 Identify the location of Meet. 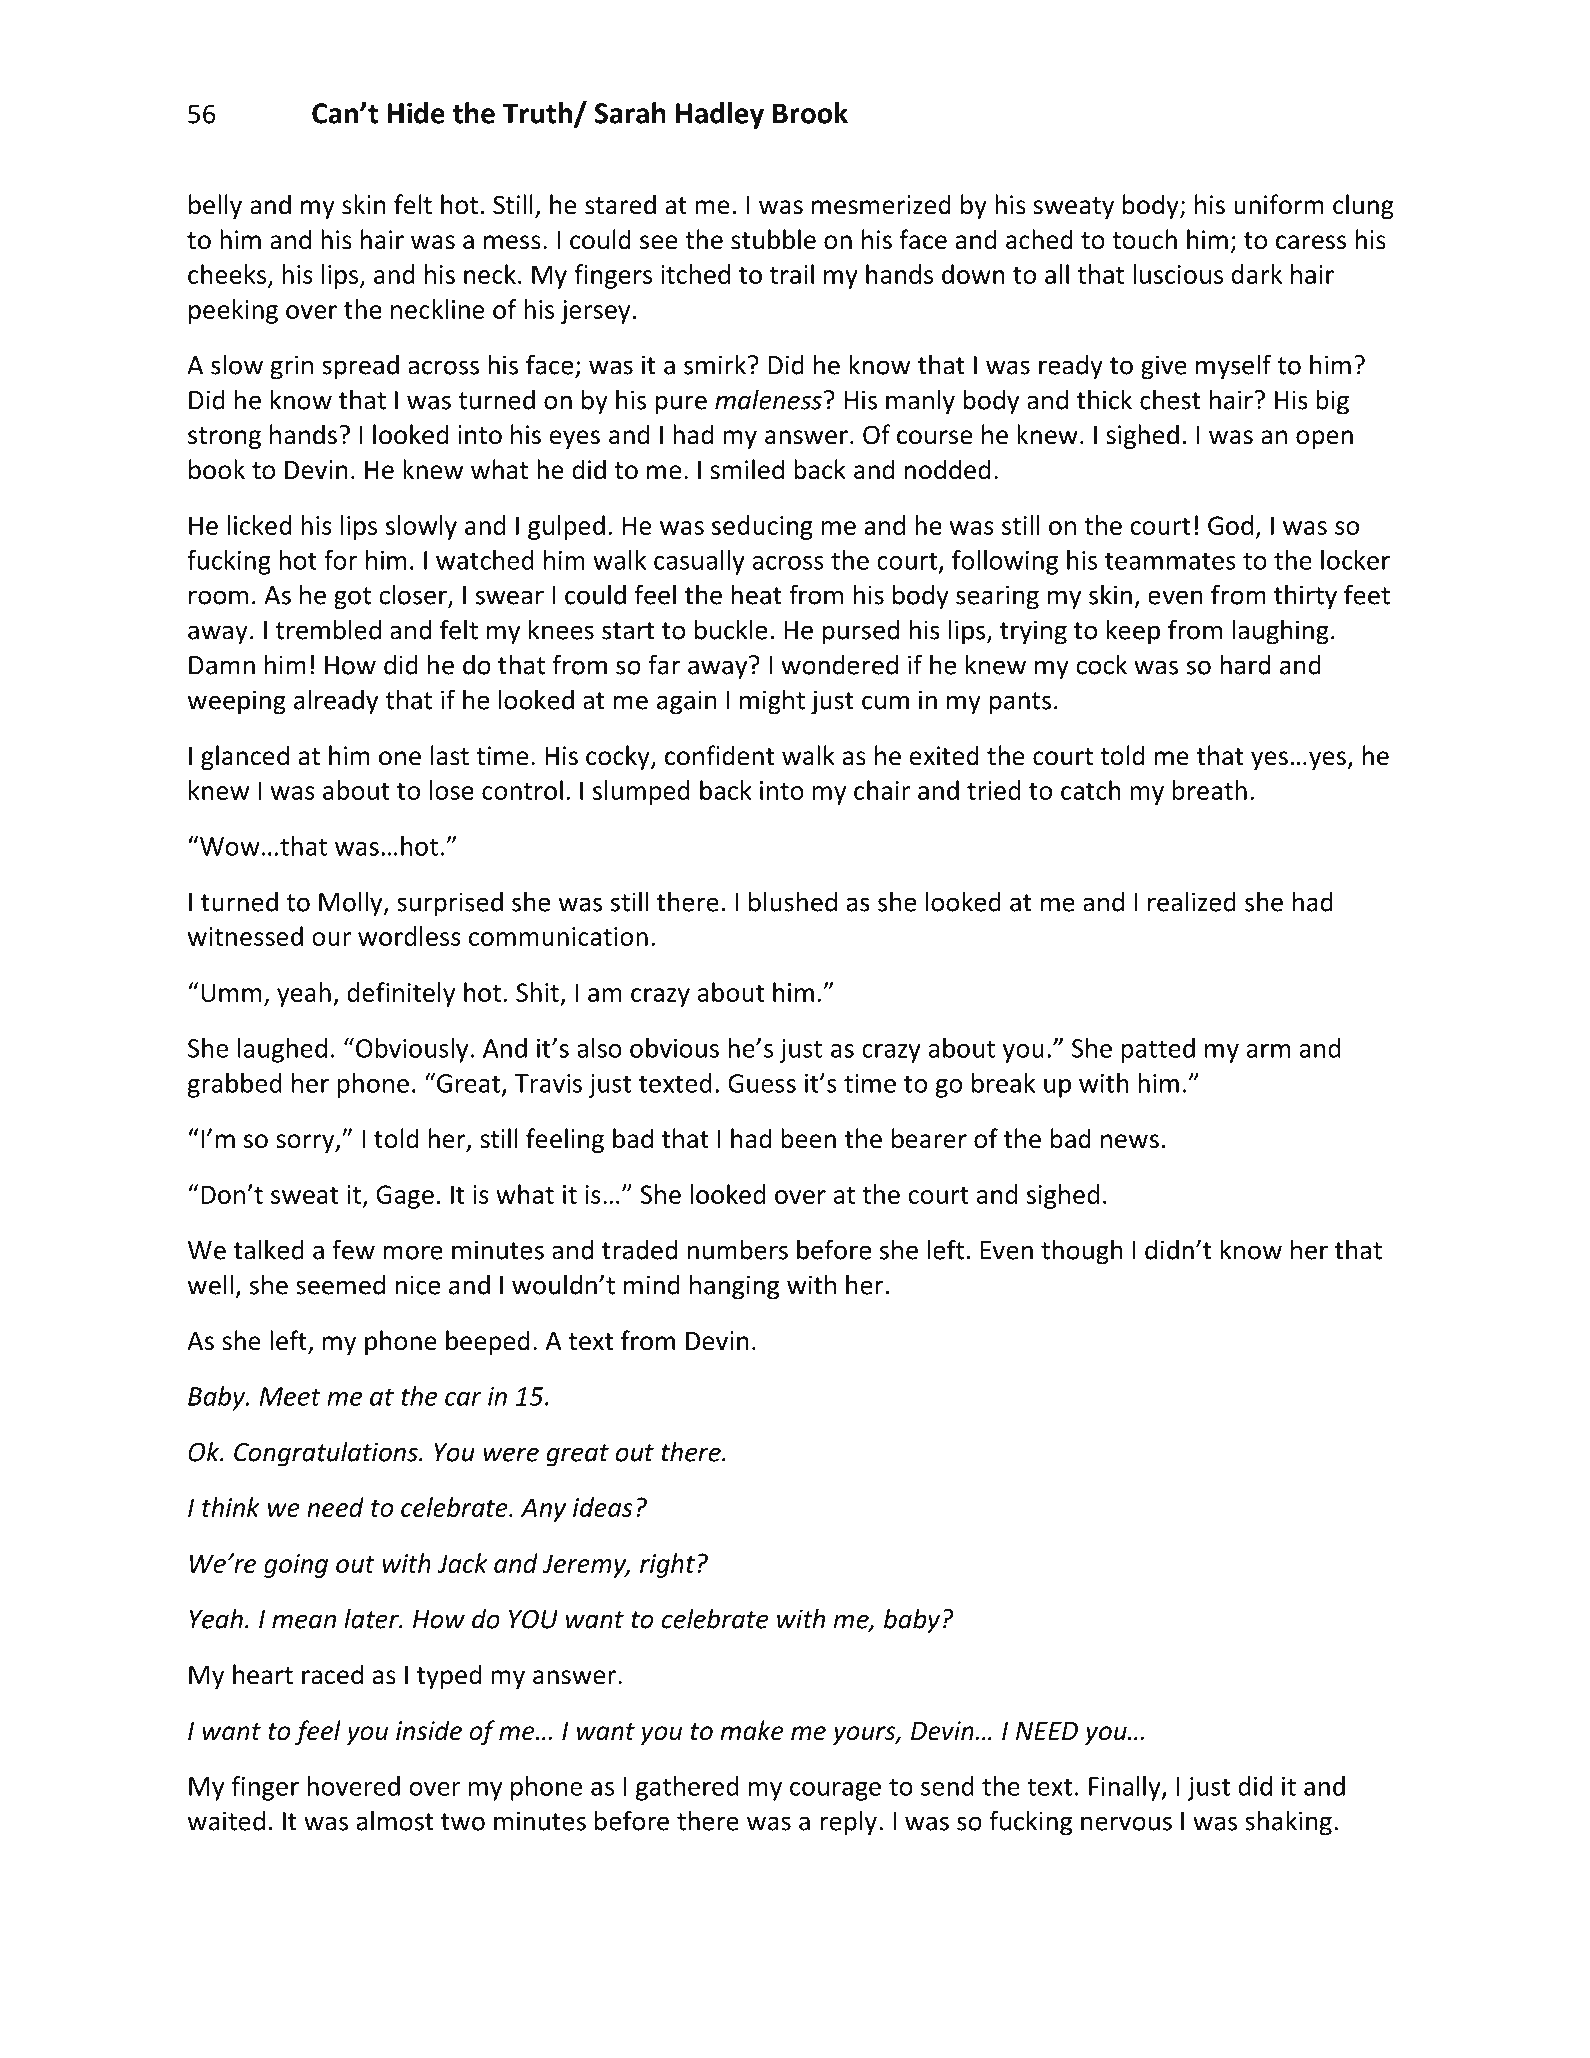
(290, 1396).
